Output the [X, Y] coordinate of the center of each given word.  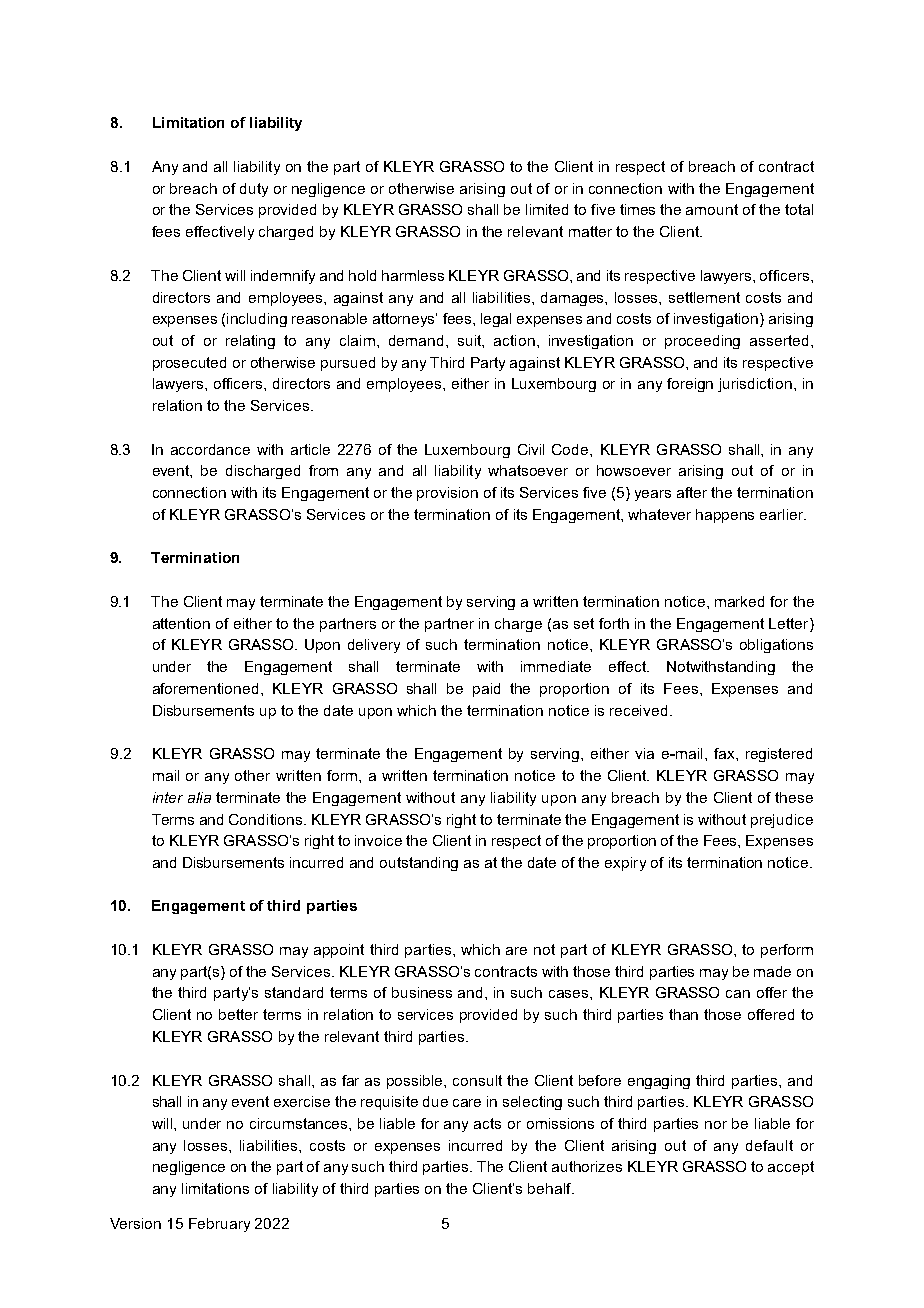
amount [712, 209]
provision [447, 494]
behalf [550, 1188]
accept [791, 1168]
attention [181, 623]
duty [254, 190]
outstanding [419, 864]
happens [725, 516]
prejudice [782, 821]
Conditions [265, 819]
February [219, 1225]
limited [547, 209]
